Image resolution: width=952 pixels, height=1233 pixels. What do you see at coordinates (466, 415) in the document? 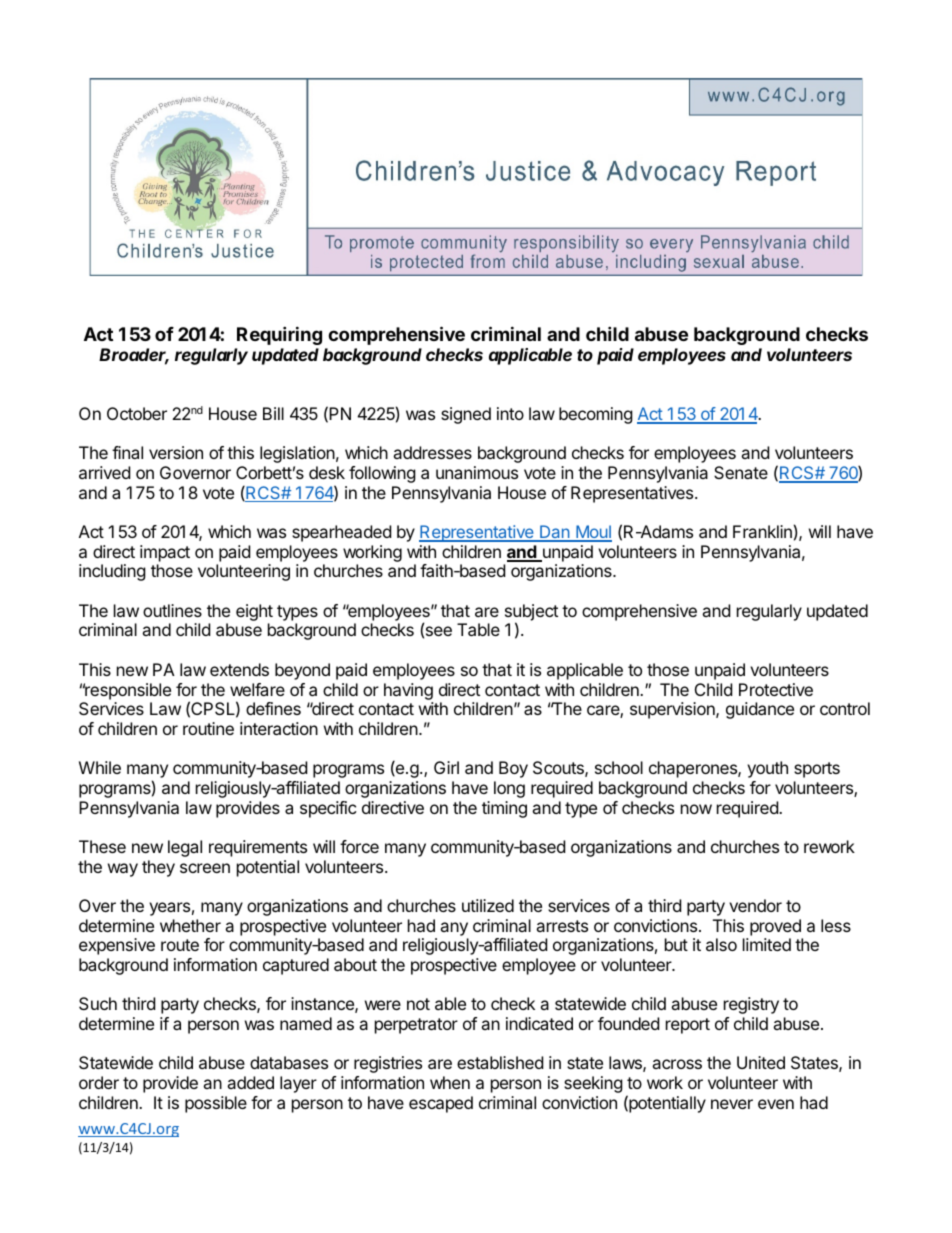
I see `signed` at bounding box center [466, 415].
